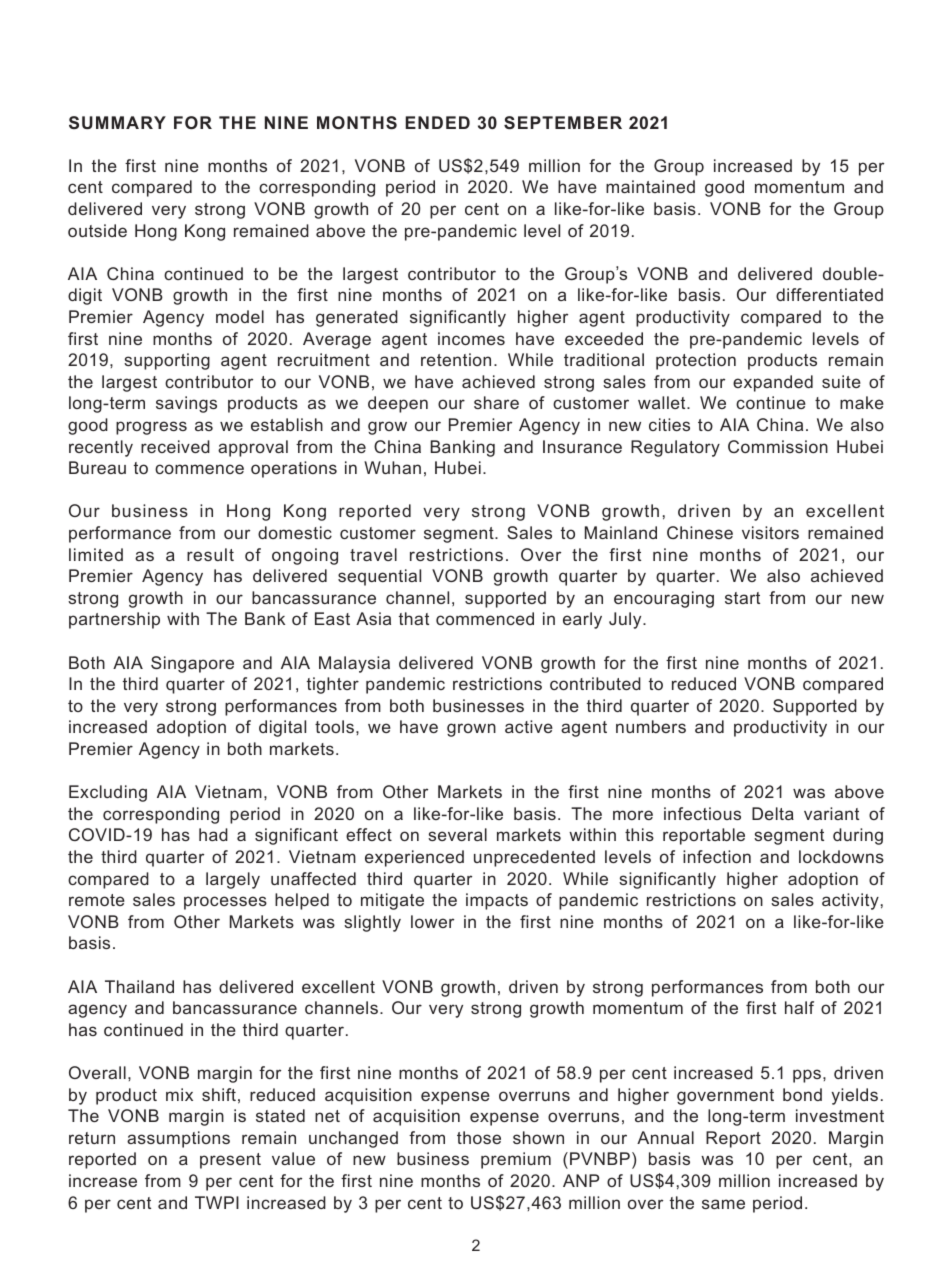 The width and height of the screenshot is (952, 1270). Describe the element at coordinates (178, 1139) in the screenshot. I see `assumptions` at that location.
